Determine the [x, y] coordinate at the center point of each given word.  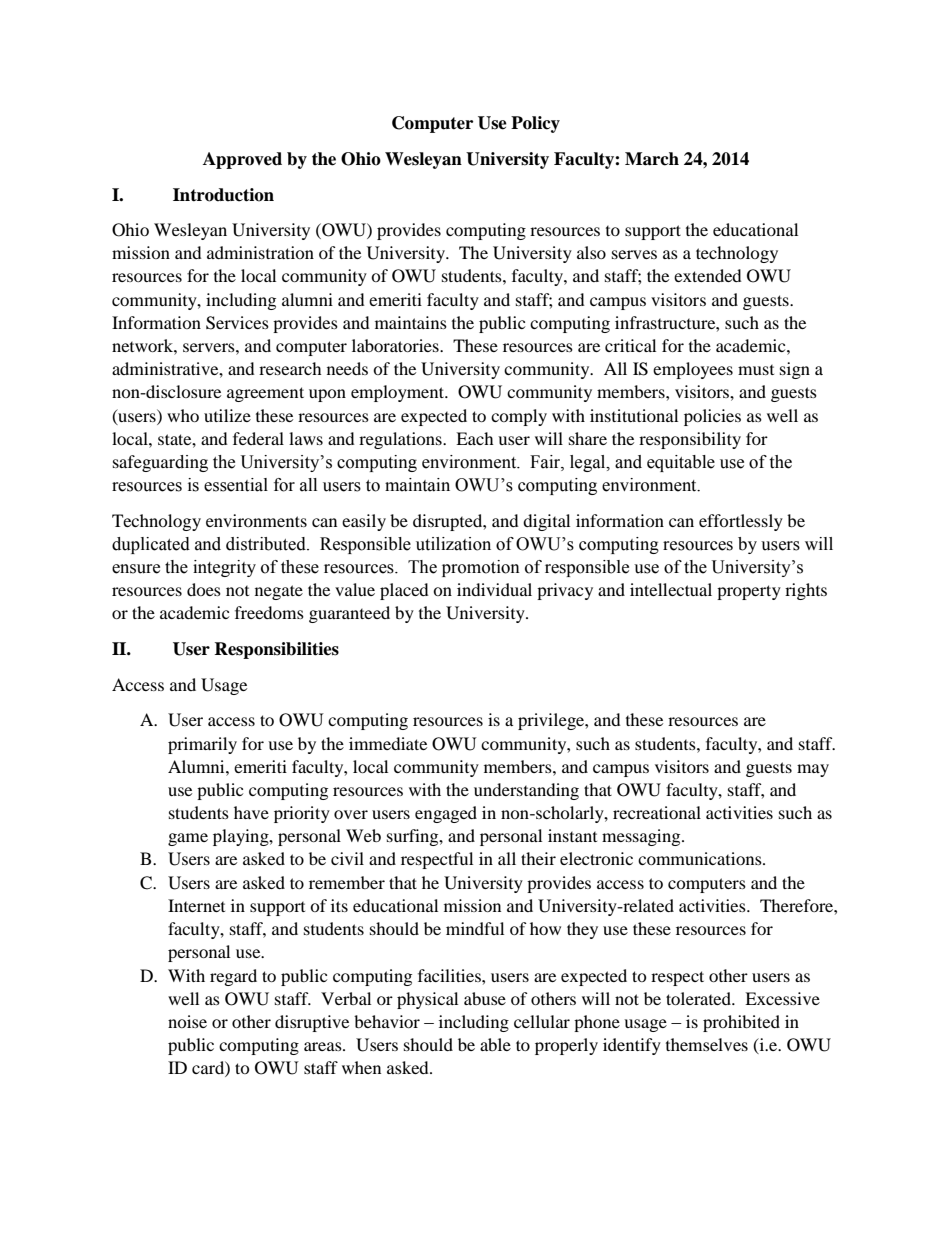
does [204, 589]
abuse [485, 998]
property [749, 592]
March [652, 159]
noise [187, 1021]
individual [494, 589]
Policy [535, 124]
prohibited [741, 1023]
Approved [242, 160]
